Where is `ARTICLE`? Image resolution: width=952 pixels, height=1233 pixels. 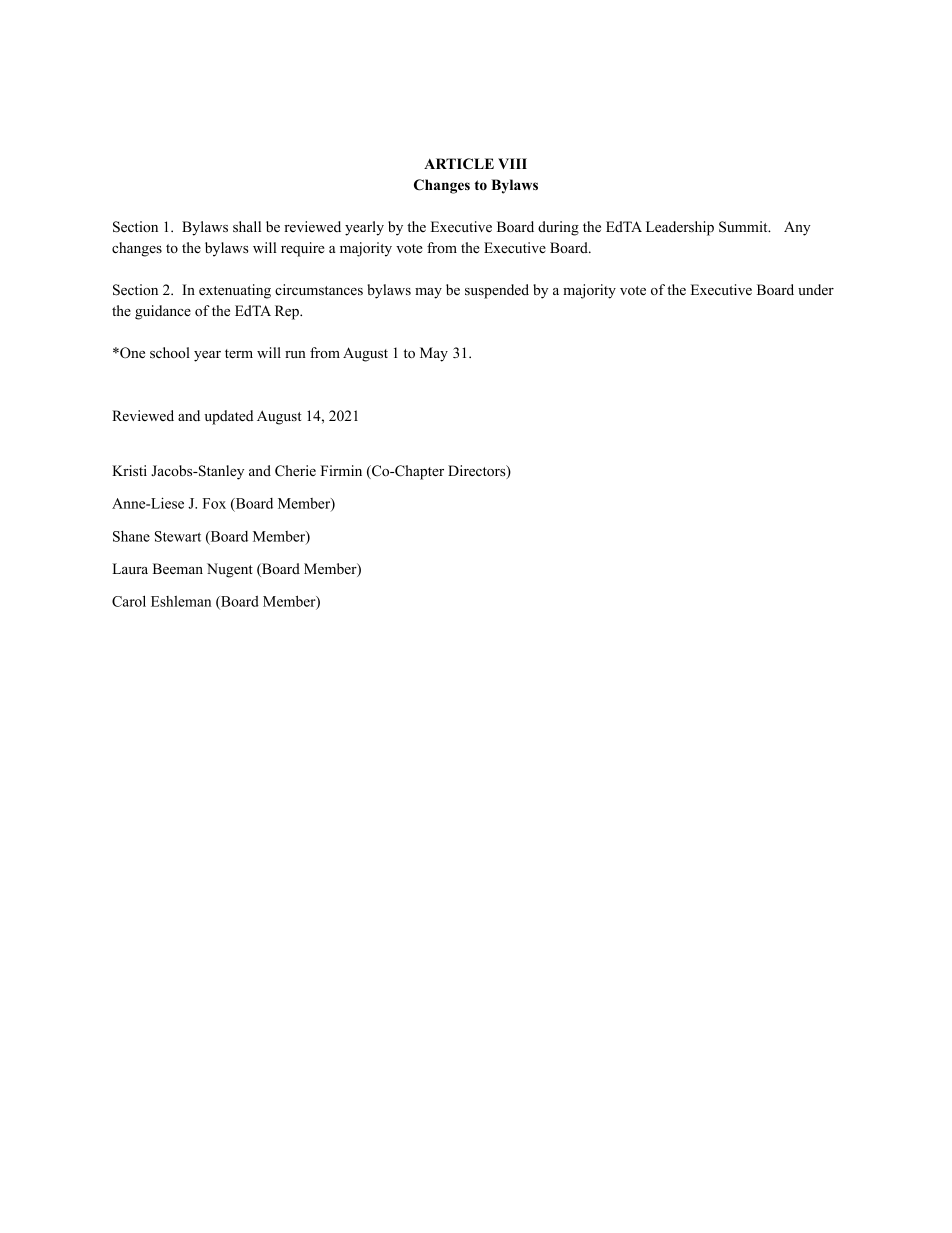 ARTICLE is located at coordinates (459, 164).
